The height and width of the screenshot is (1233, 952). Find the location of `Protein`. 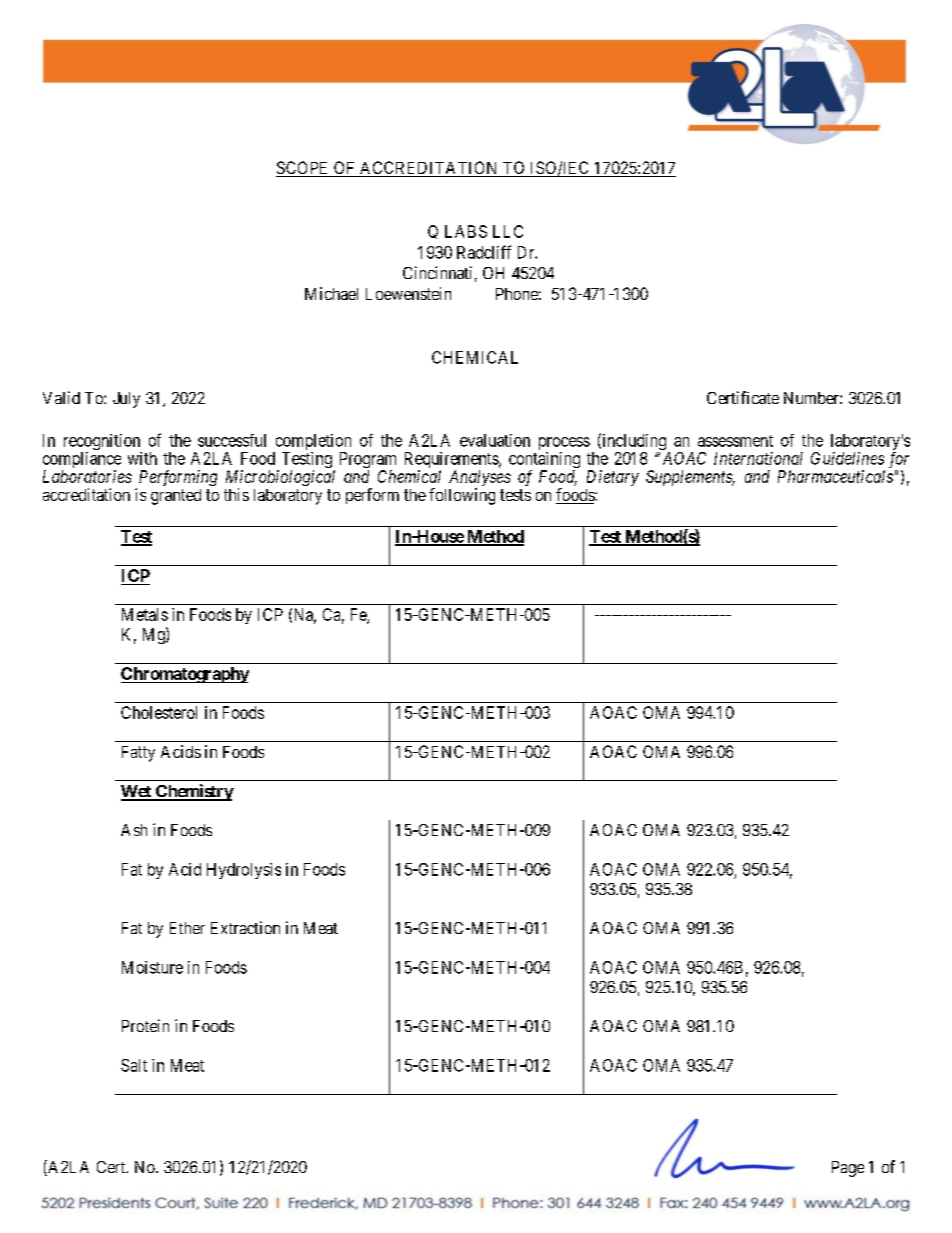

Protein is located at coordinates (145, 1025).
